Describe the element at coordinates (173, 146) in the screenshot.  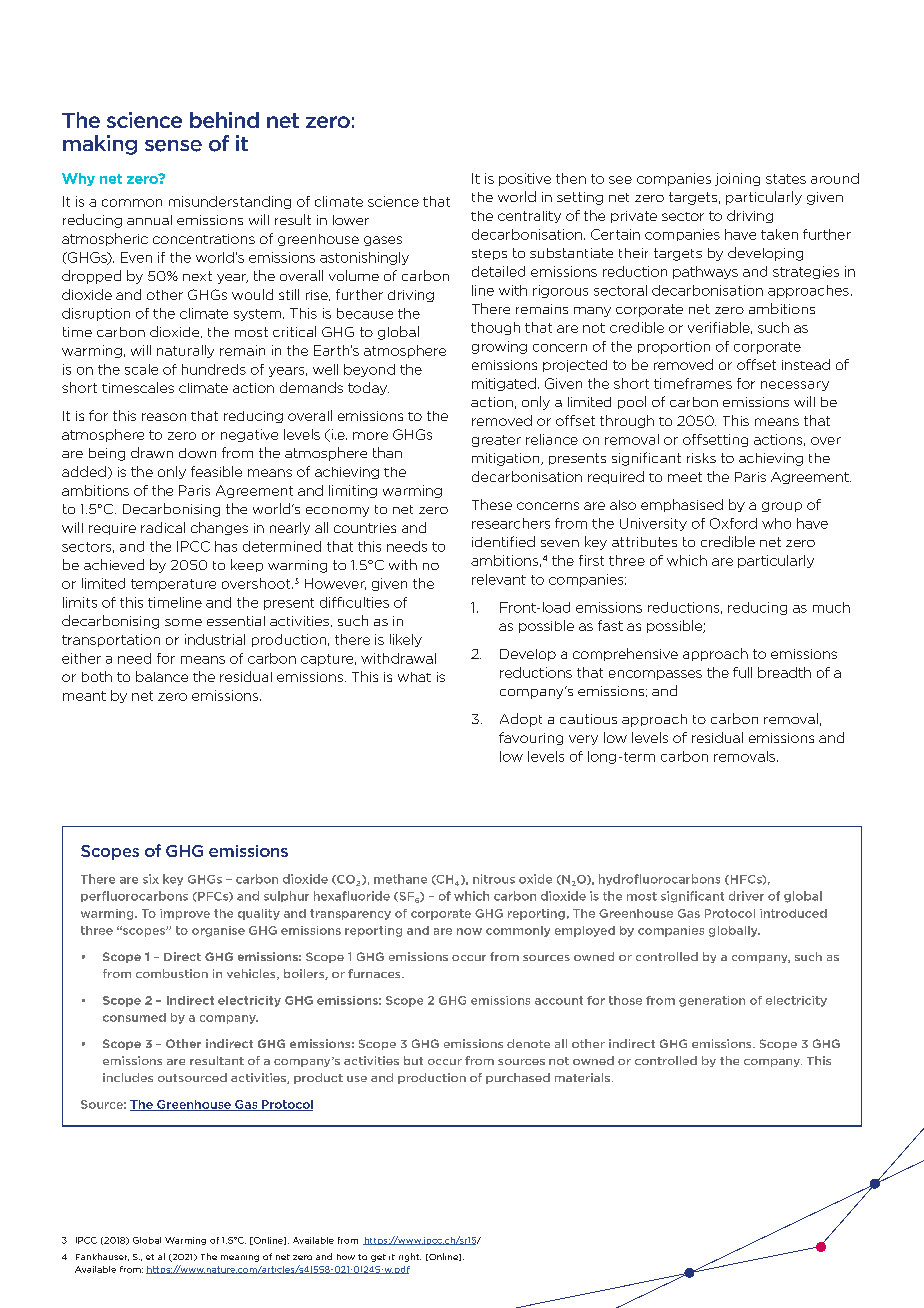
I see `sense` at that location.
